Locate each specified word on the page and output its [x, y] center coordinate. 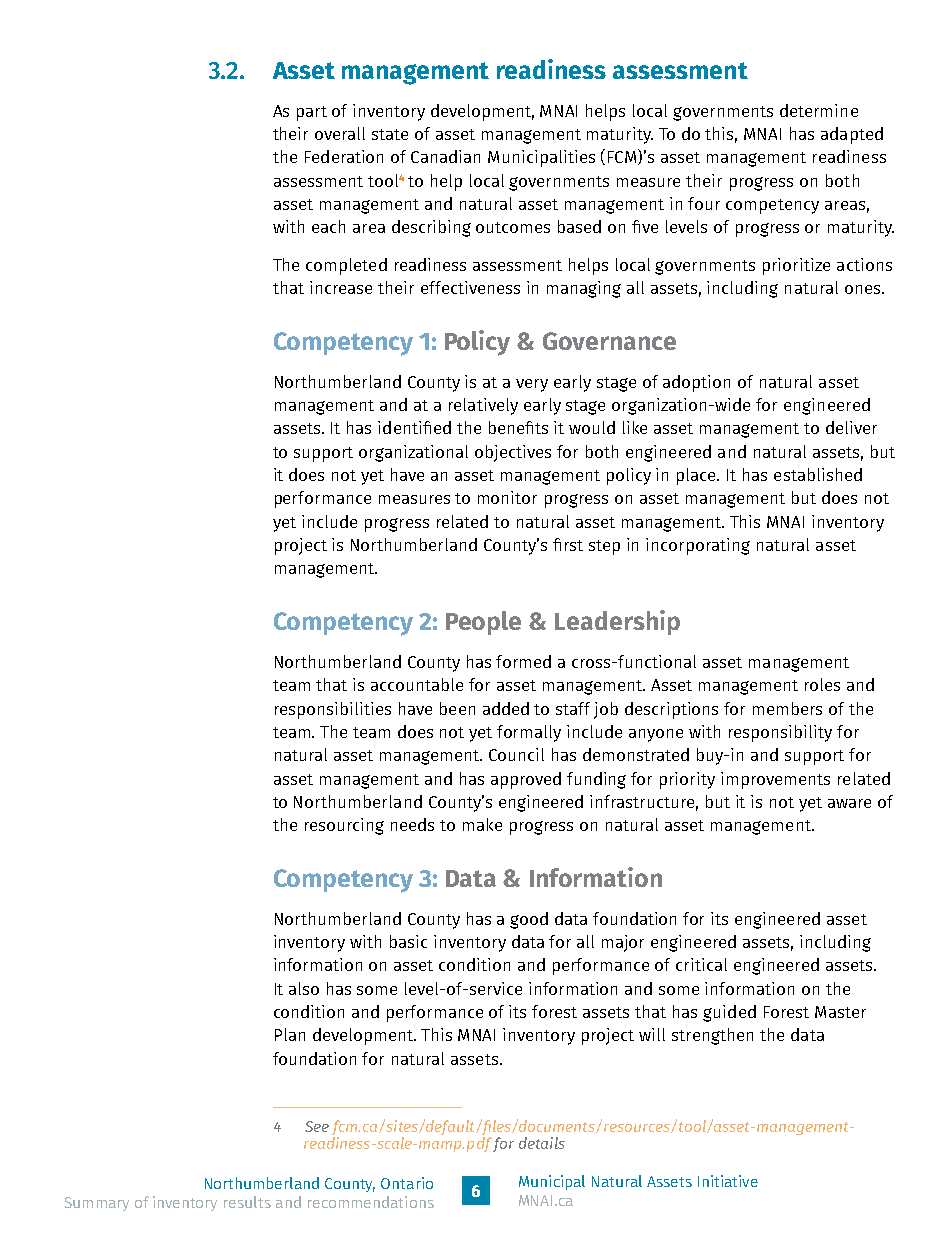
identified [414, 427]
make [482, 824]
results [247, 1202]
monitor [507, 497]
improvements [775, 780]
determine [819, 110]
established [818, 474]
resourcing [344, 826]
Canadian [445, 156]
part [312, 113]
